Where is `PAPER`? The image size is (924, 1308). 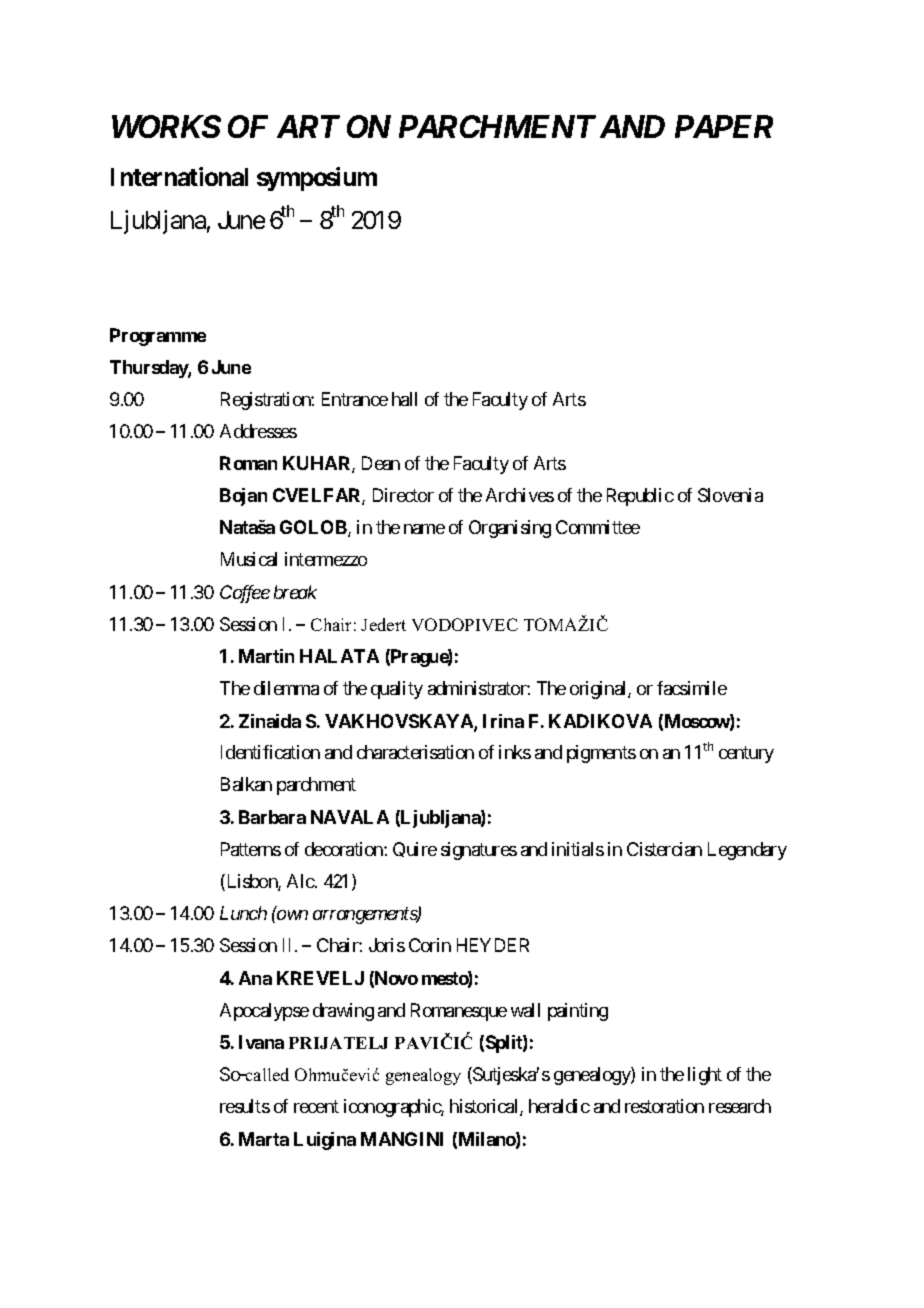
PAPER is located at coordinates (724, 126).
